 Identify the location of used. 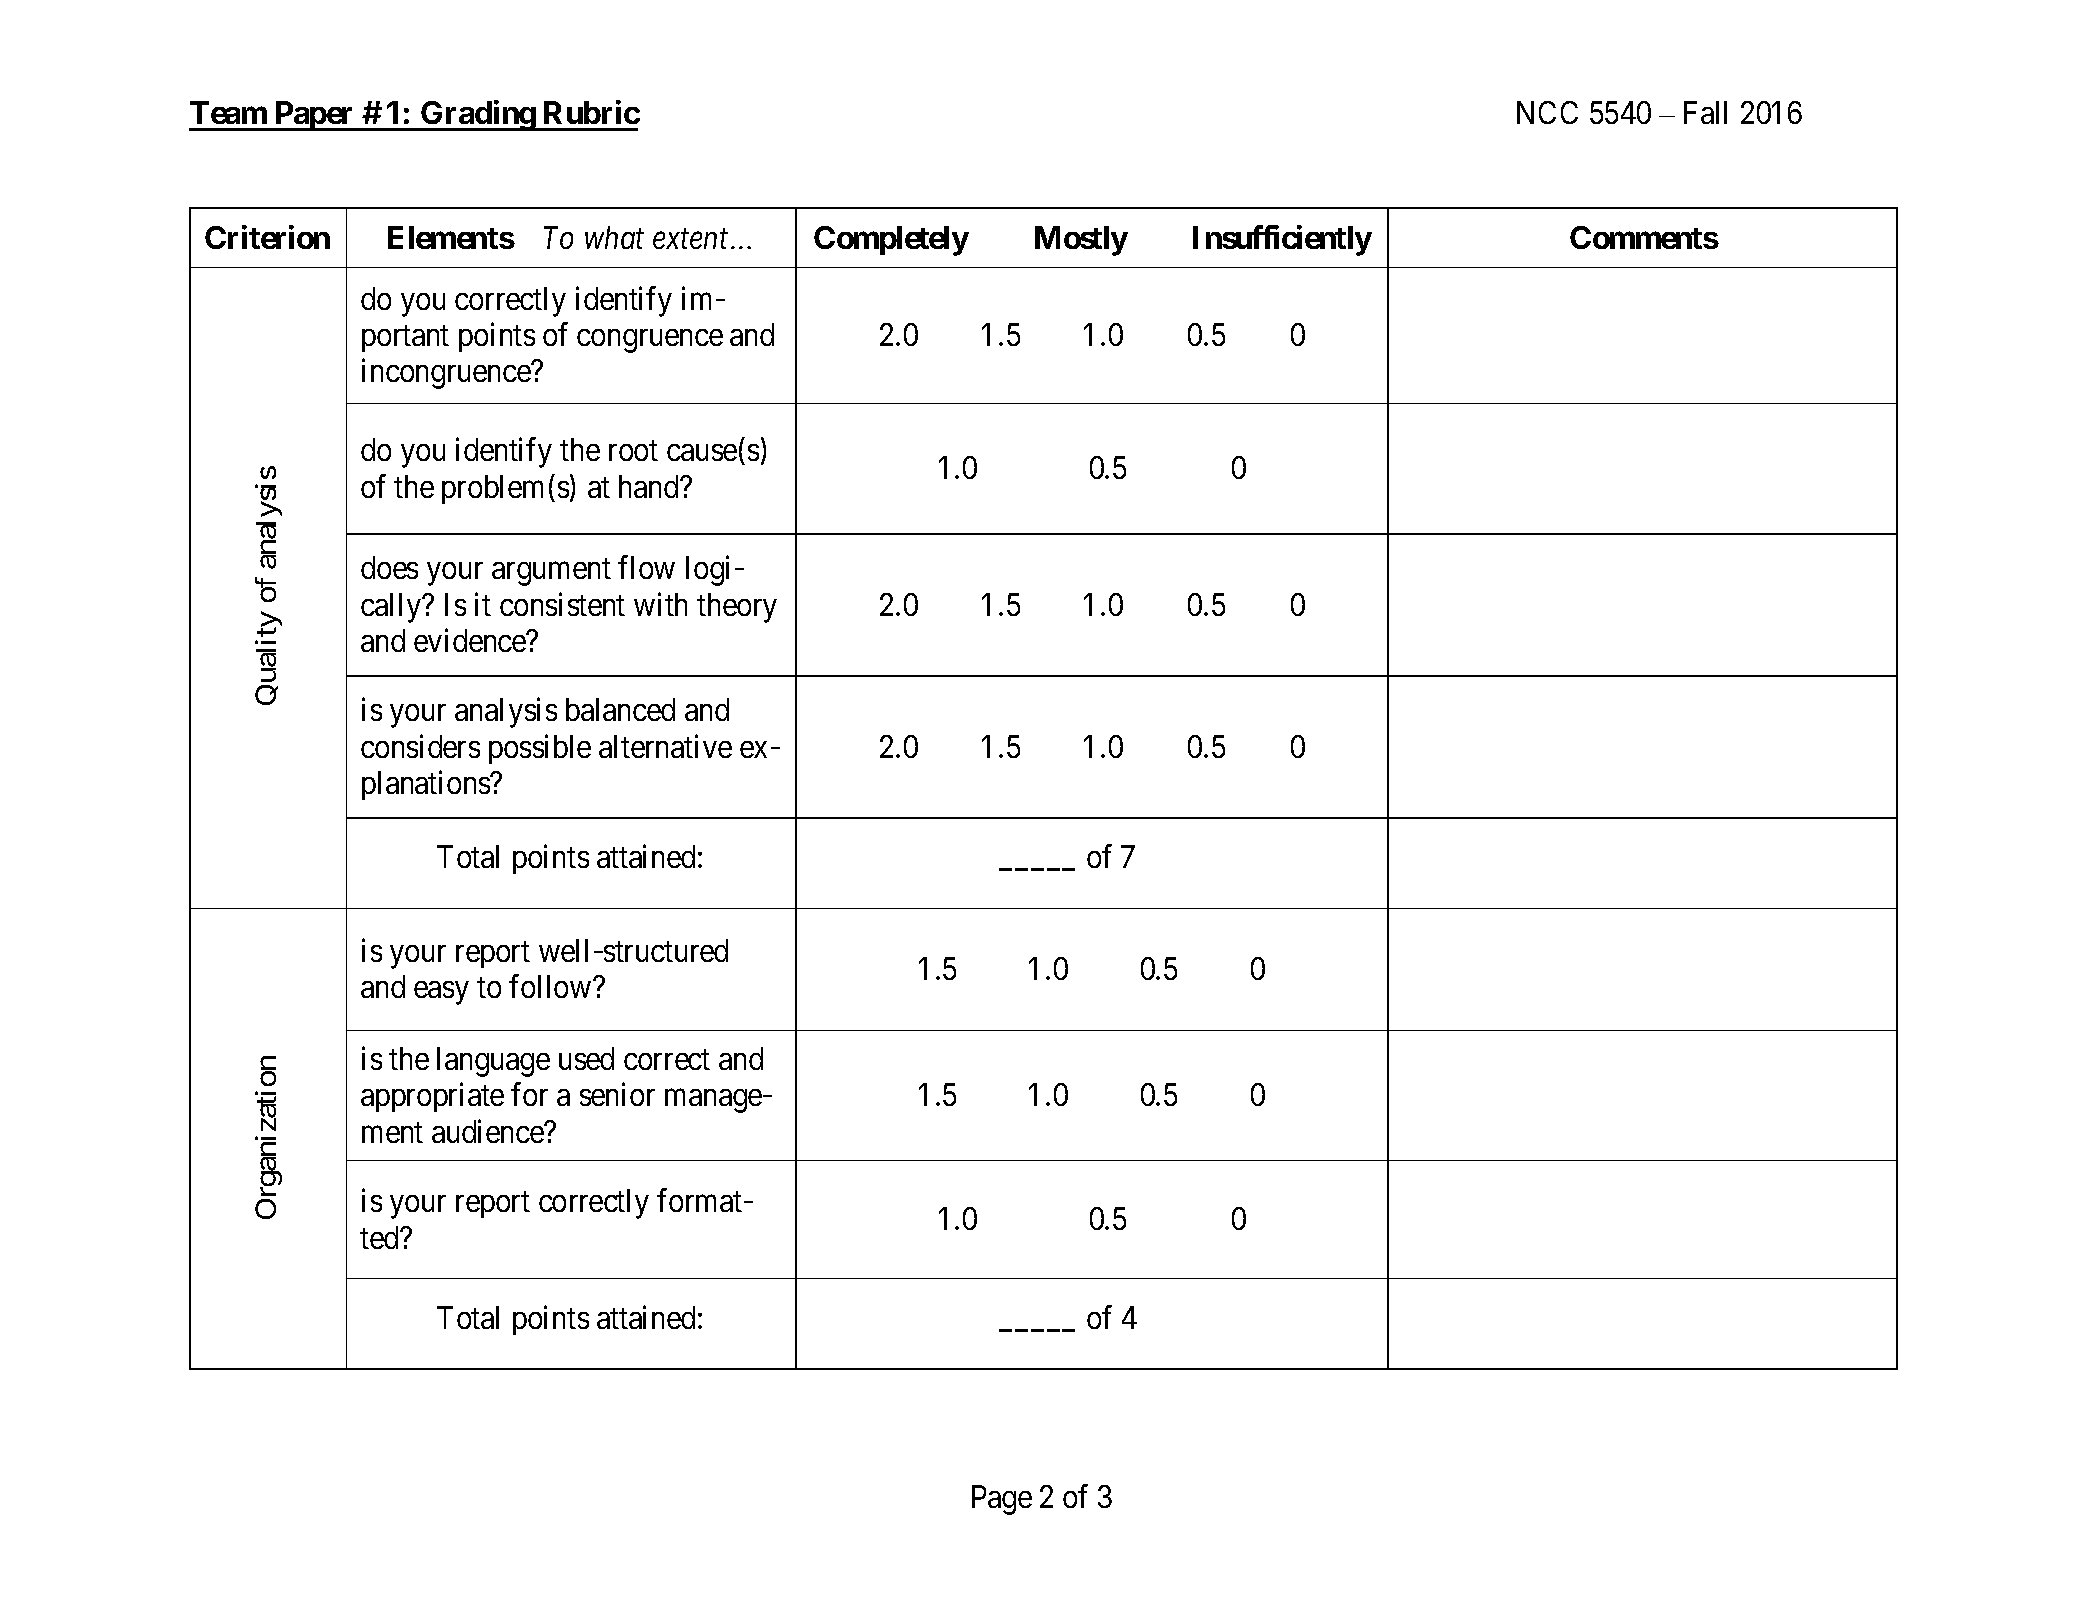
(586, 1058).
